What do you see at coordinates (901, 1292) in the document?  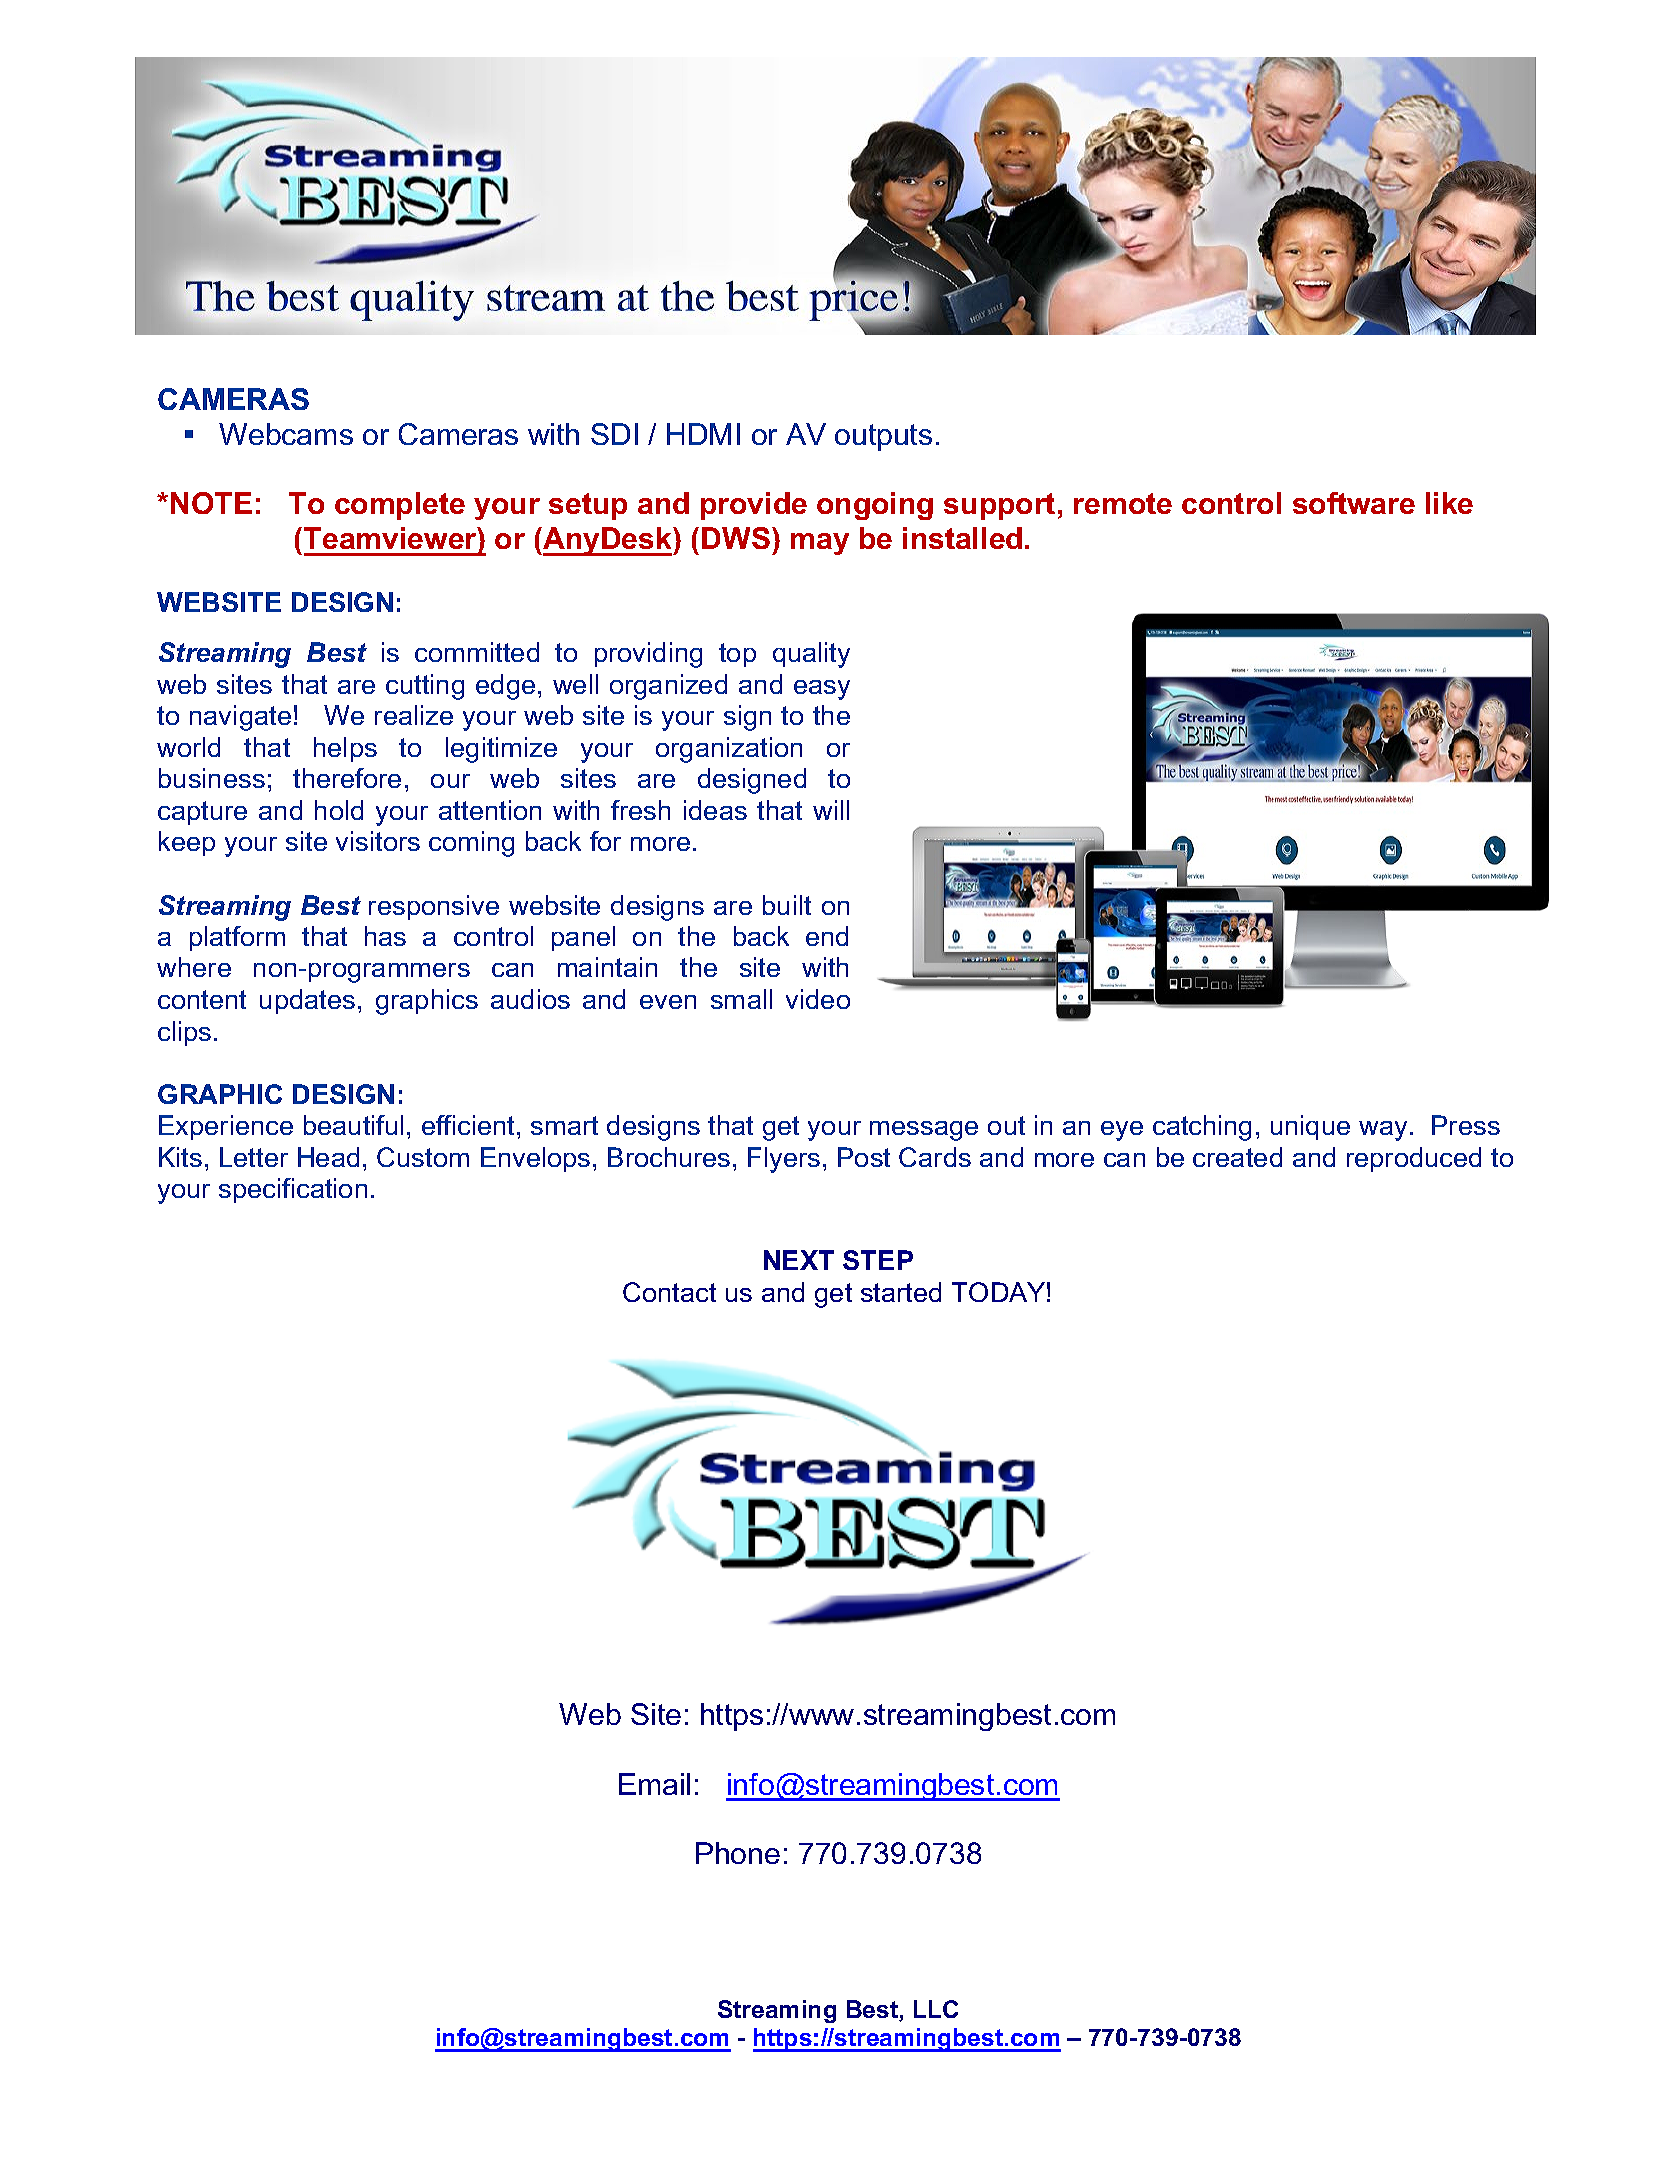 I see `started` at bounding box center [901, 1292].
